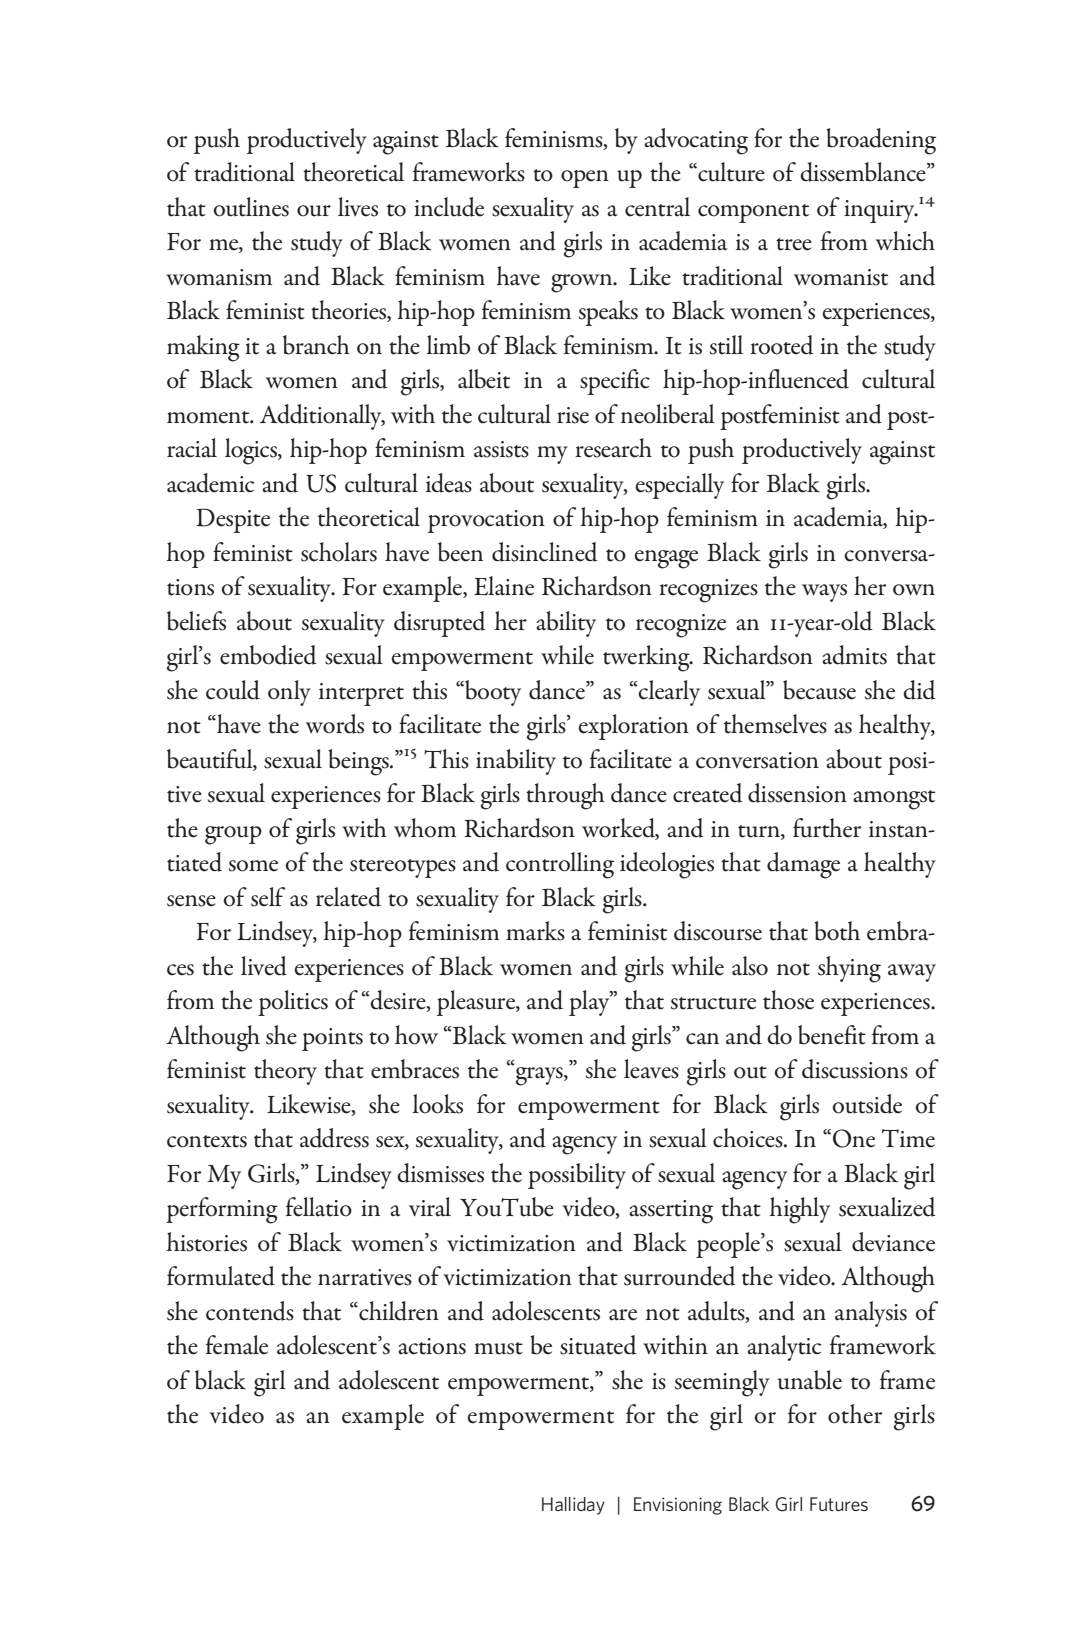 This screenshot has width=1091, height=1625. What do you see at coordinates (237, 1345) in the screenshot?
I see `female` at bounding box center [237, 1345].
